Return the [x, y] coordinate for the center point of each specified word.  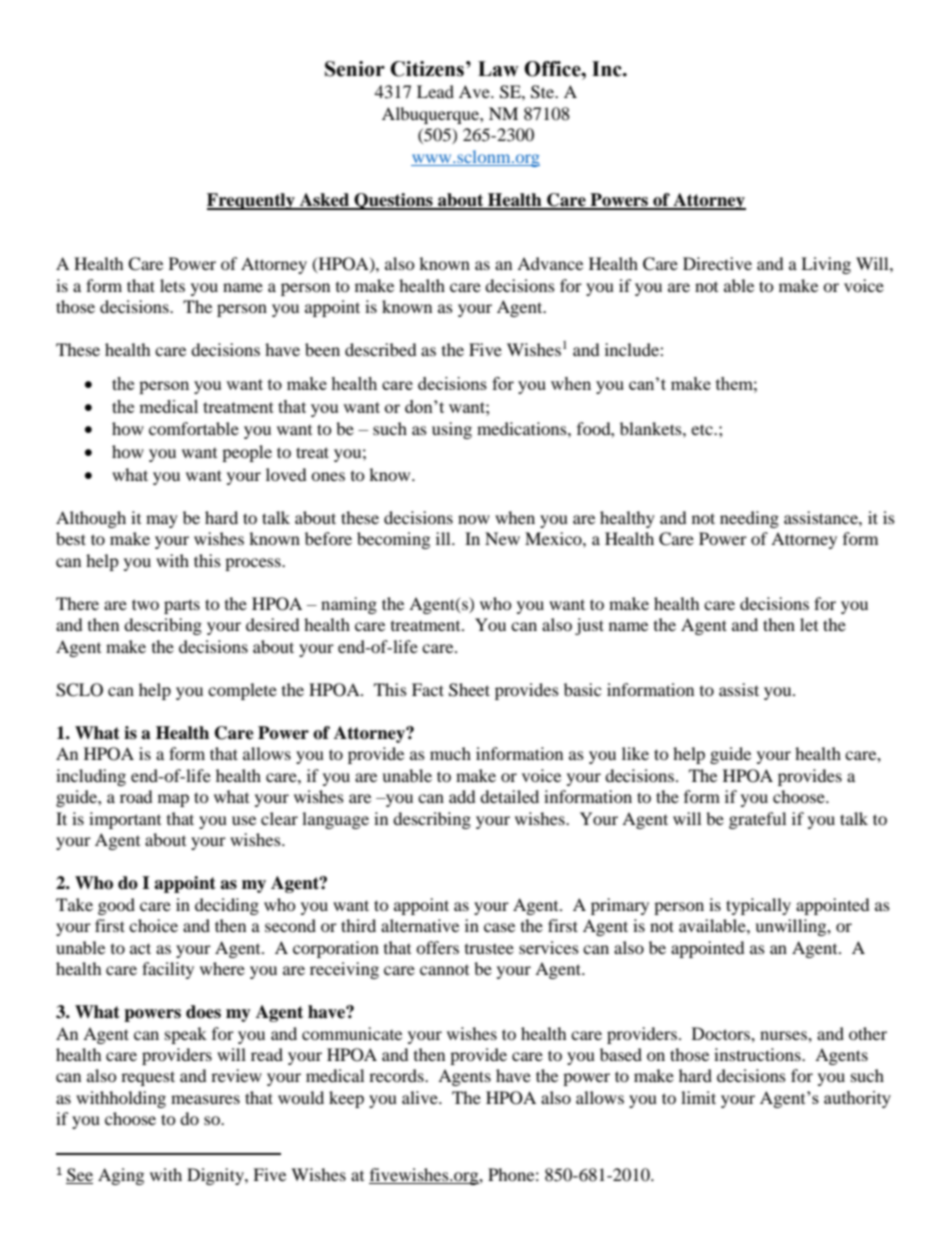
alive [421, 1097]
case [499, 927]
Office [553, 69]
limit [698, 1097]
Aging [121, 1176]
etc [703, 429]
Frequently [252, 201]
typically [758, 906]
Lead [435, 91]
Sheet [469, 690]
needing [749, 519]
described [381, 349]
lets [172, 285]
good [116, 906]
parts [182, 606]
